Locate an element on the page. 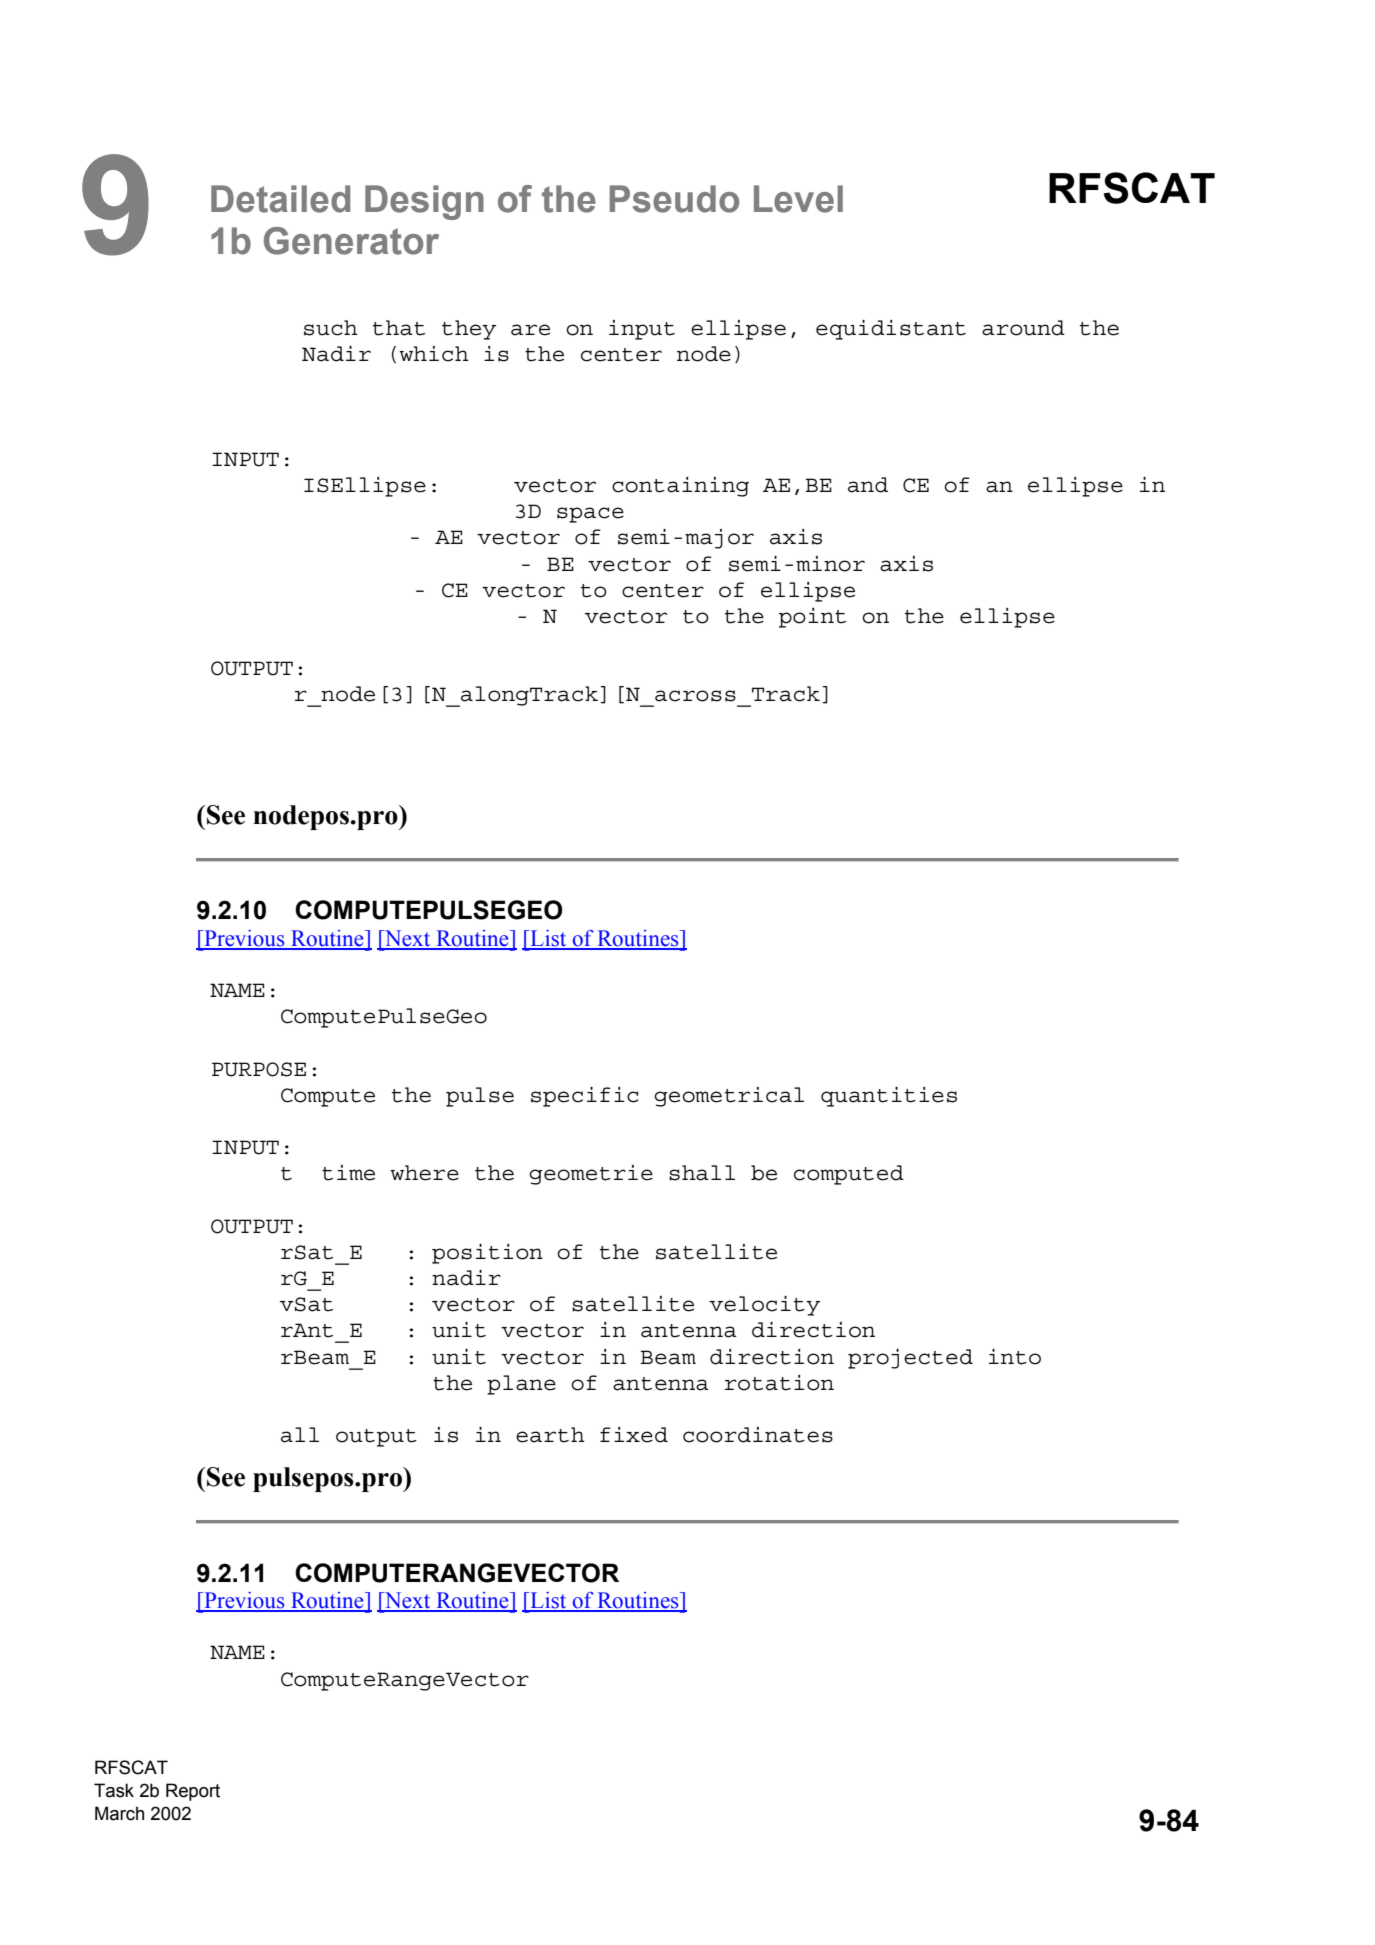  equidistant is located at coordinates (891, 330).
